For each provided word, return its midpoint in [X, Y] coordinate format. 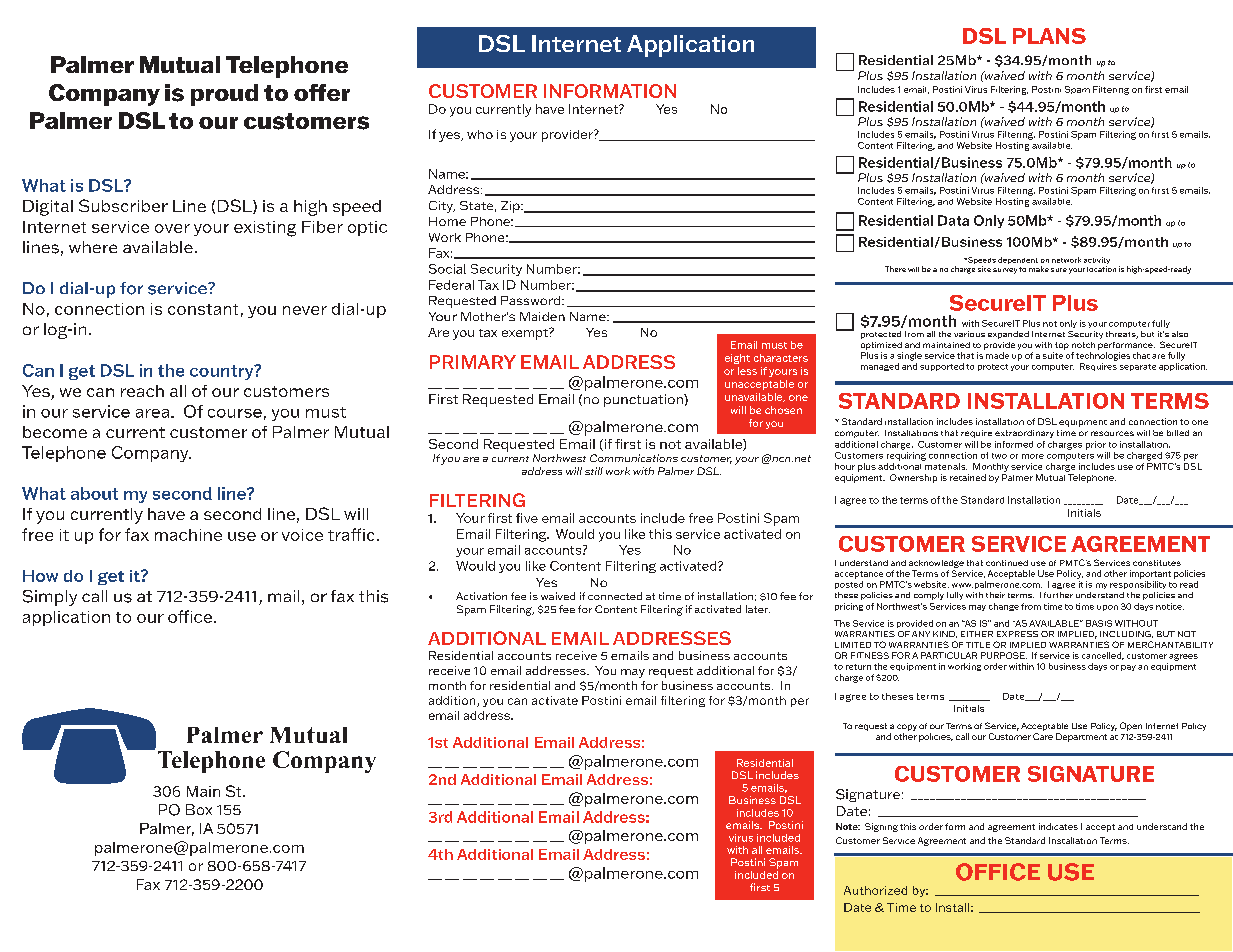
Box [199, 809]
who [480, 134]
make [1039, 269]
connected [615, 596]
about [94, 493]
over [172, 228]
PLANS [1049, 36]
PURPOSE [1004, 655]
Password [530, 300]
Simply [50, 598]
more [1033, 456]
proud [224, 95]
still [594, 471]
